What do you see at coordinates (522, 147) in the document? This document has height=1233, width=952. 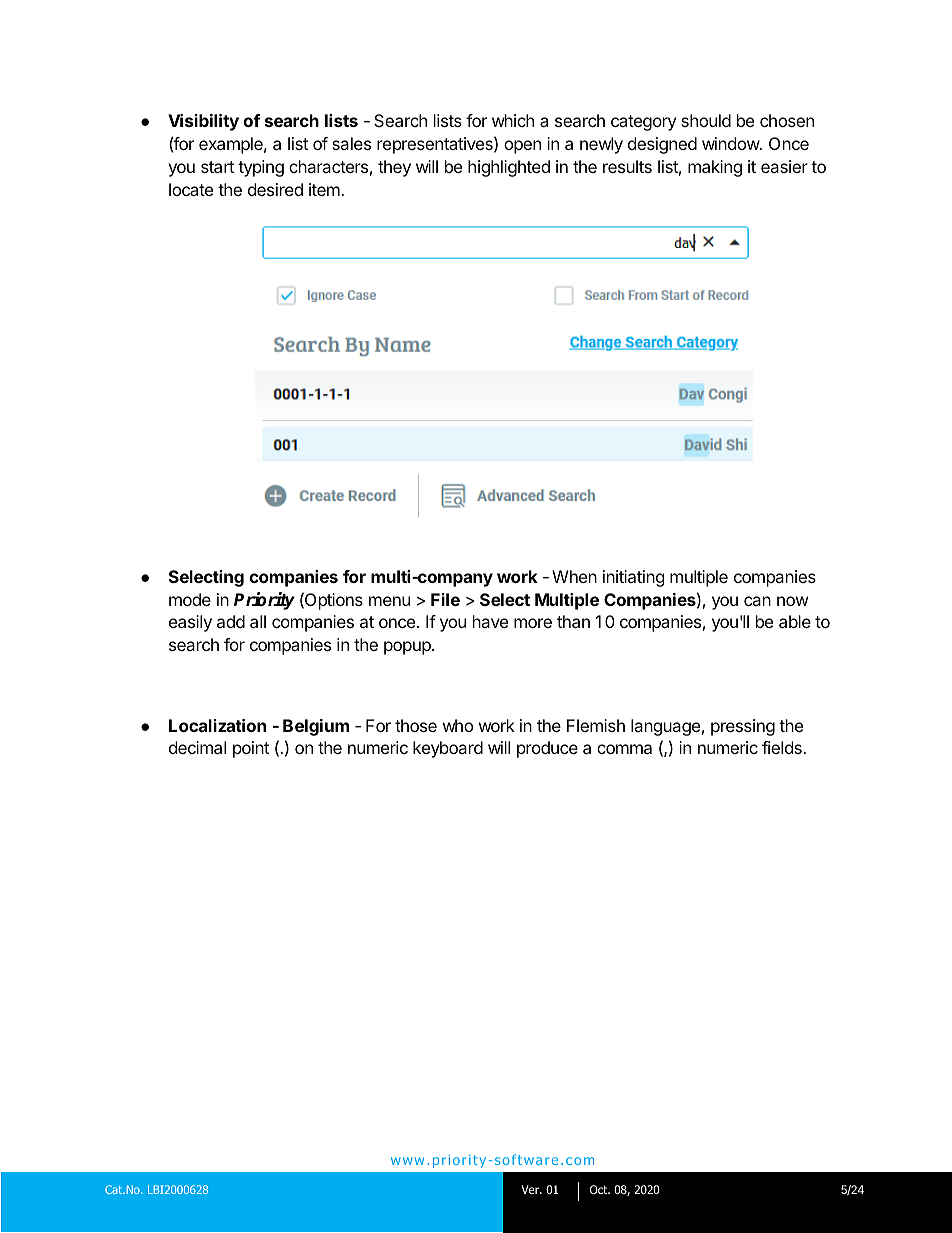 I see `open` at bounding box center [522, 147].
